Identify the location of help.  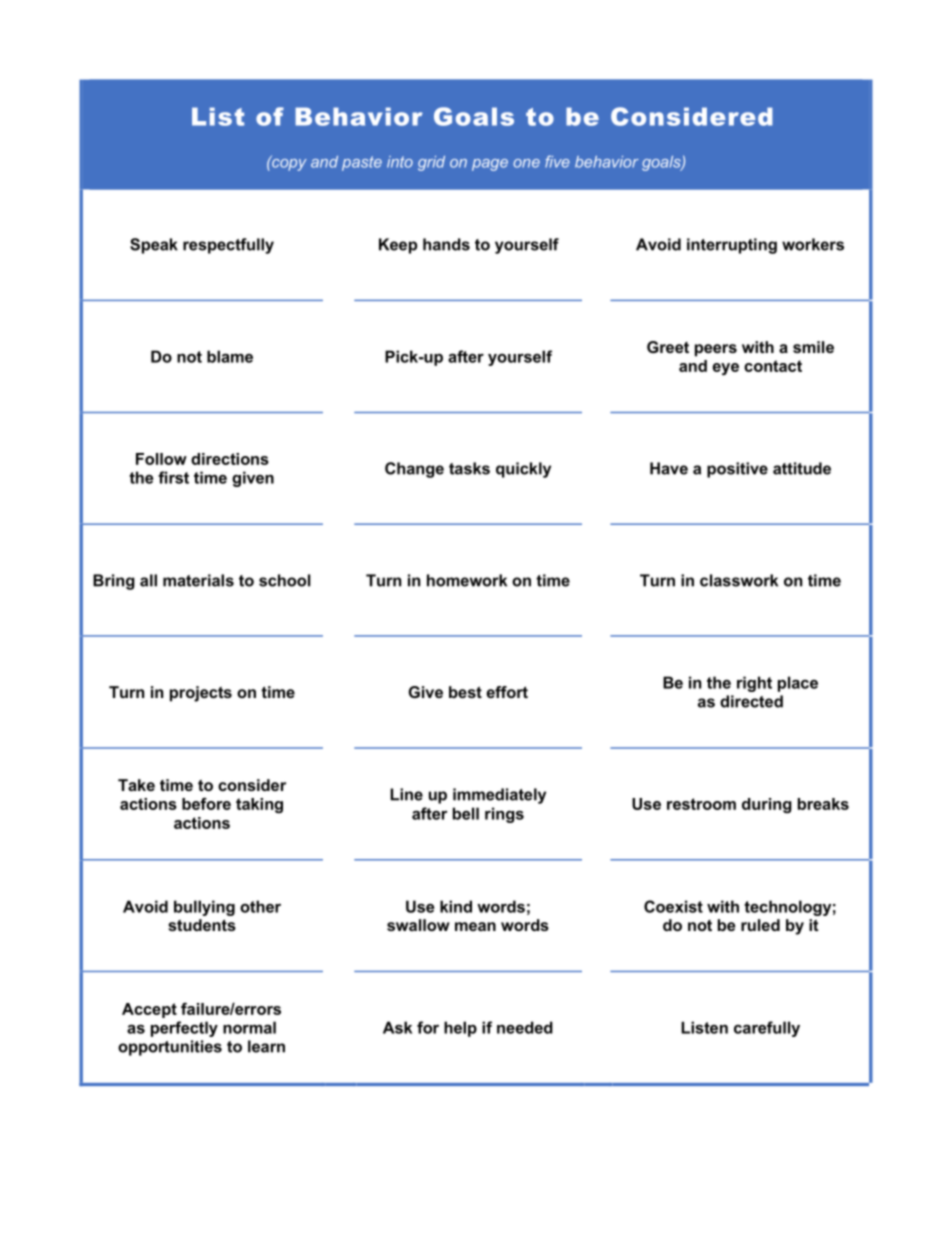
(460, 1029).
